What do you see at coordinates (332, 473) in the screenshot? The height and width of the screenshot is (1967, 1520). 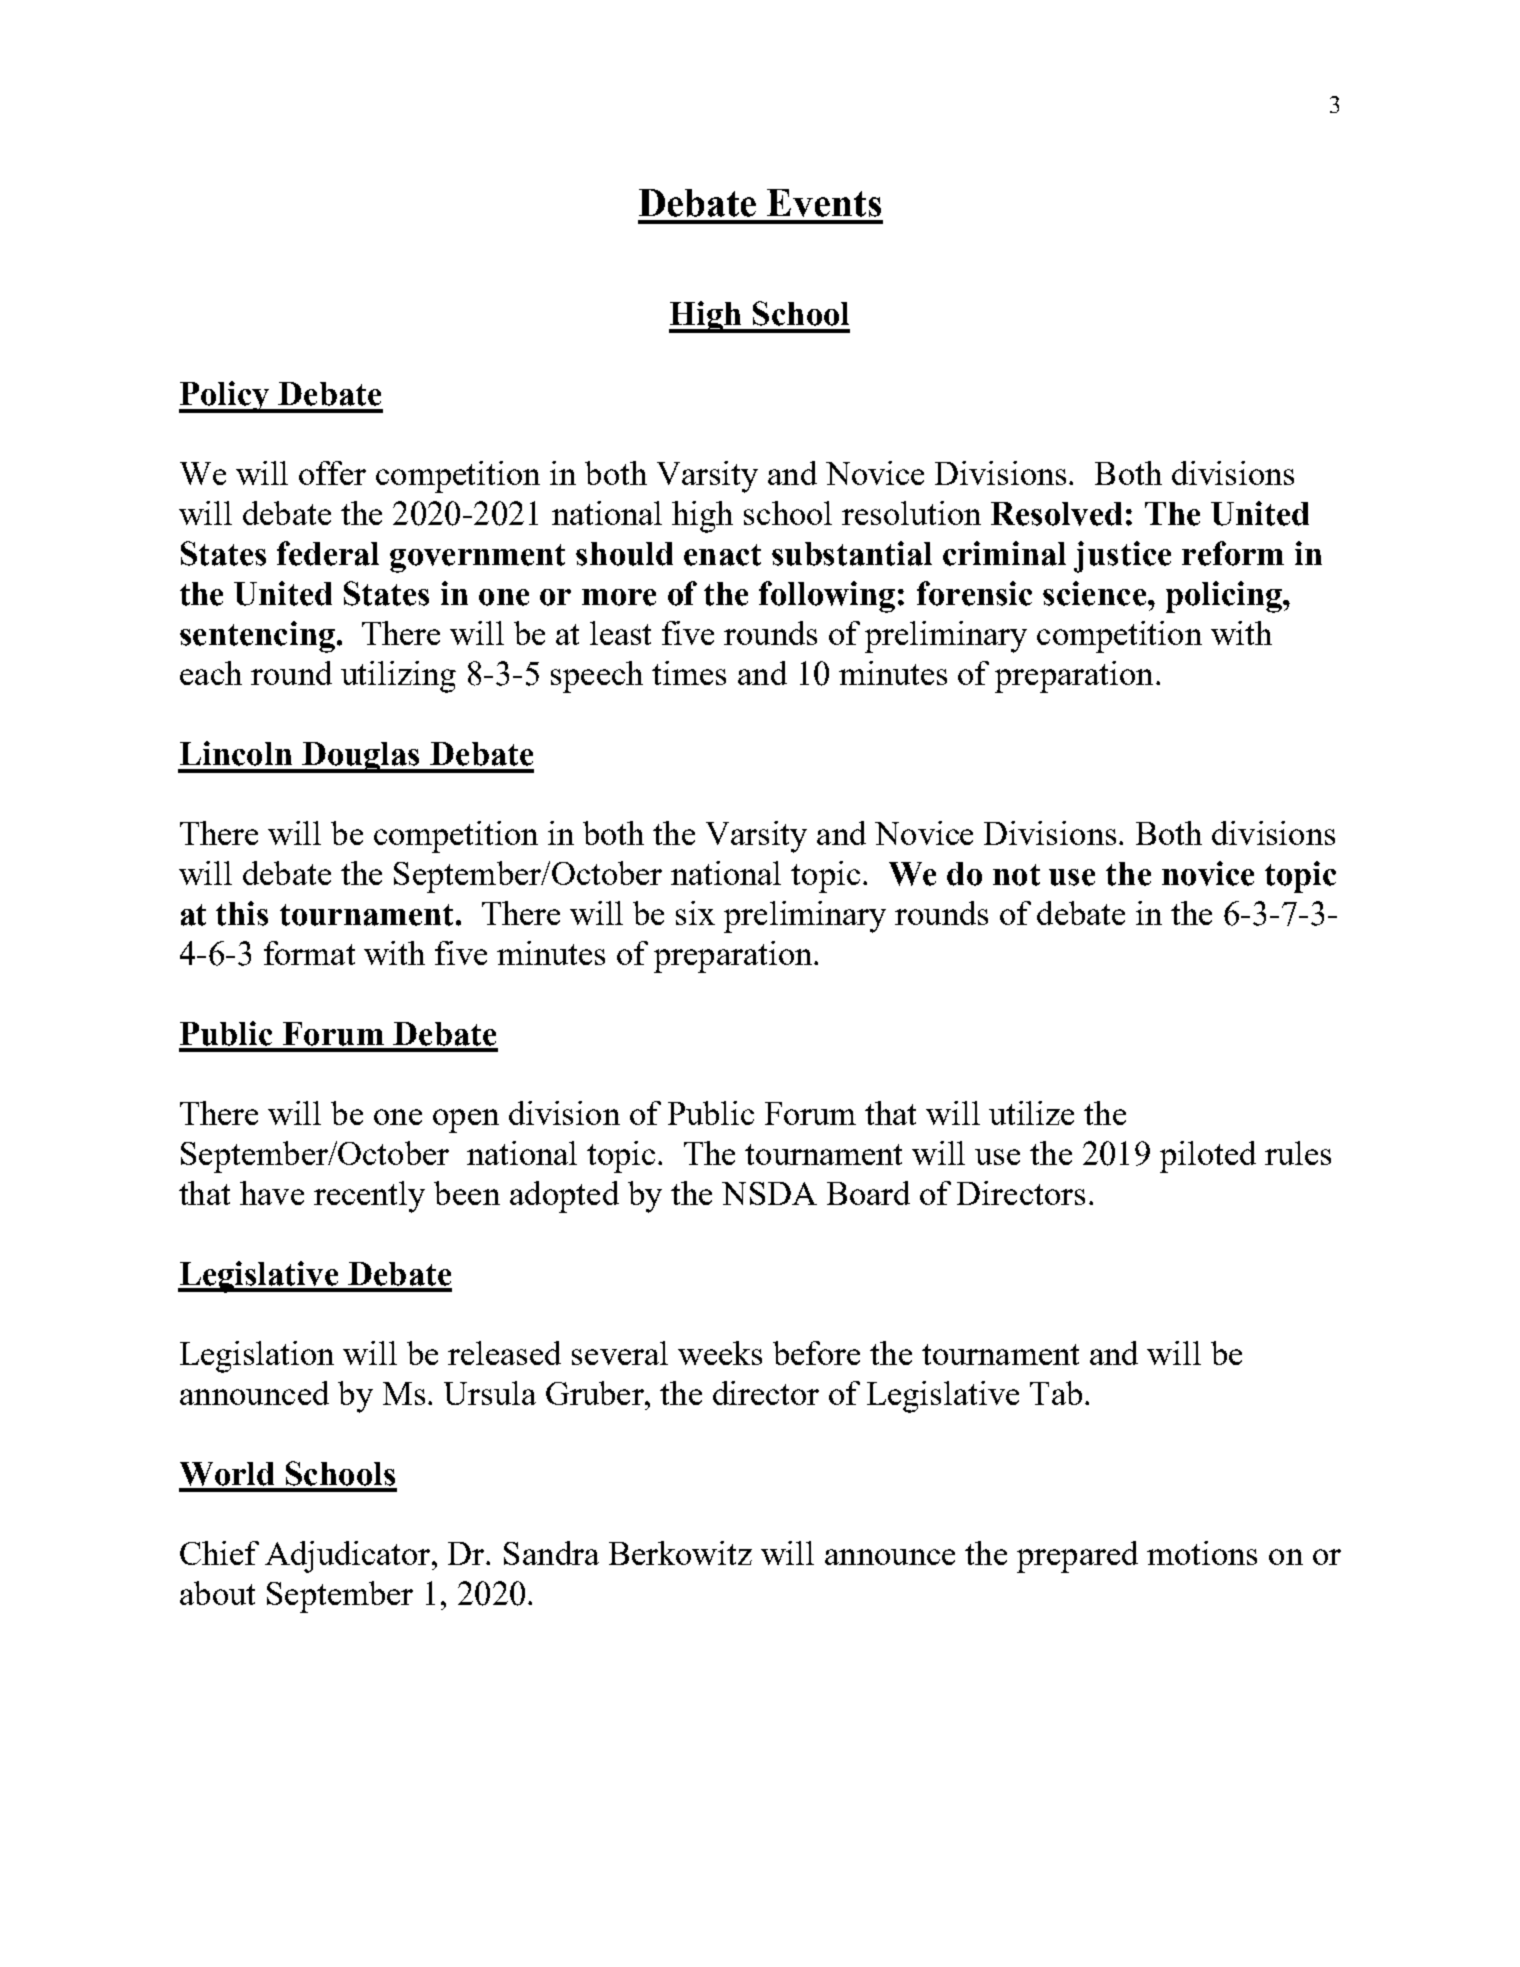 I see `offer` at bounding box center [332, 473].
